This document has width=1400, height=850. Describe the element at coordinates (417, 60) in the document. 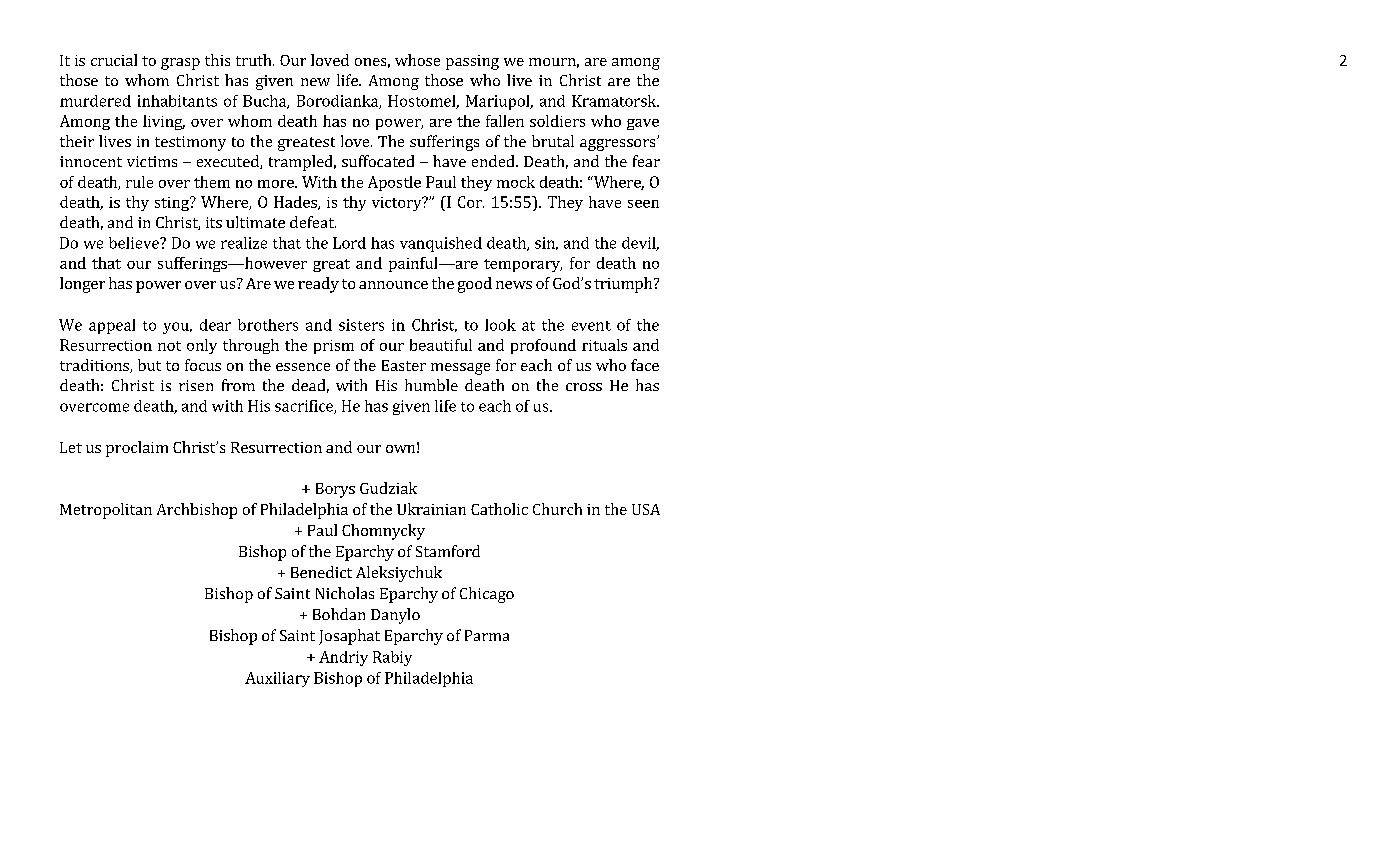

I see `whose` at that location.
